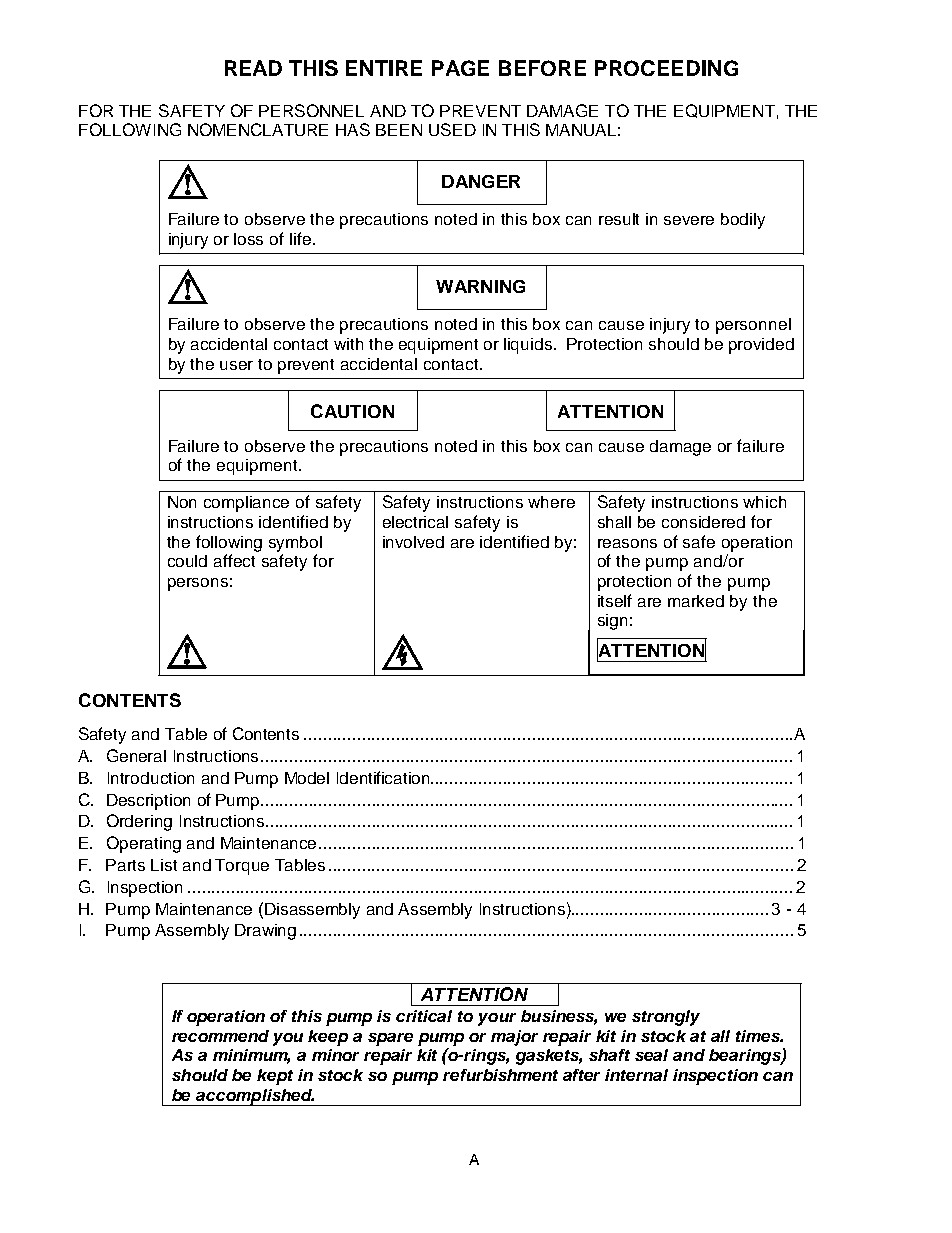 The image size is (952, 1233). What do you see at coordinates (666, 1018) in the screenshot?
I see `strongly` at bounding box center [666, 1018].
